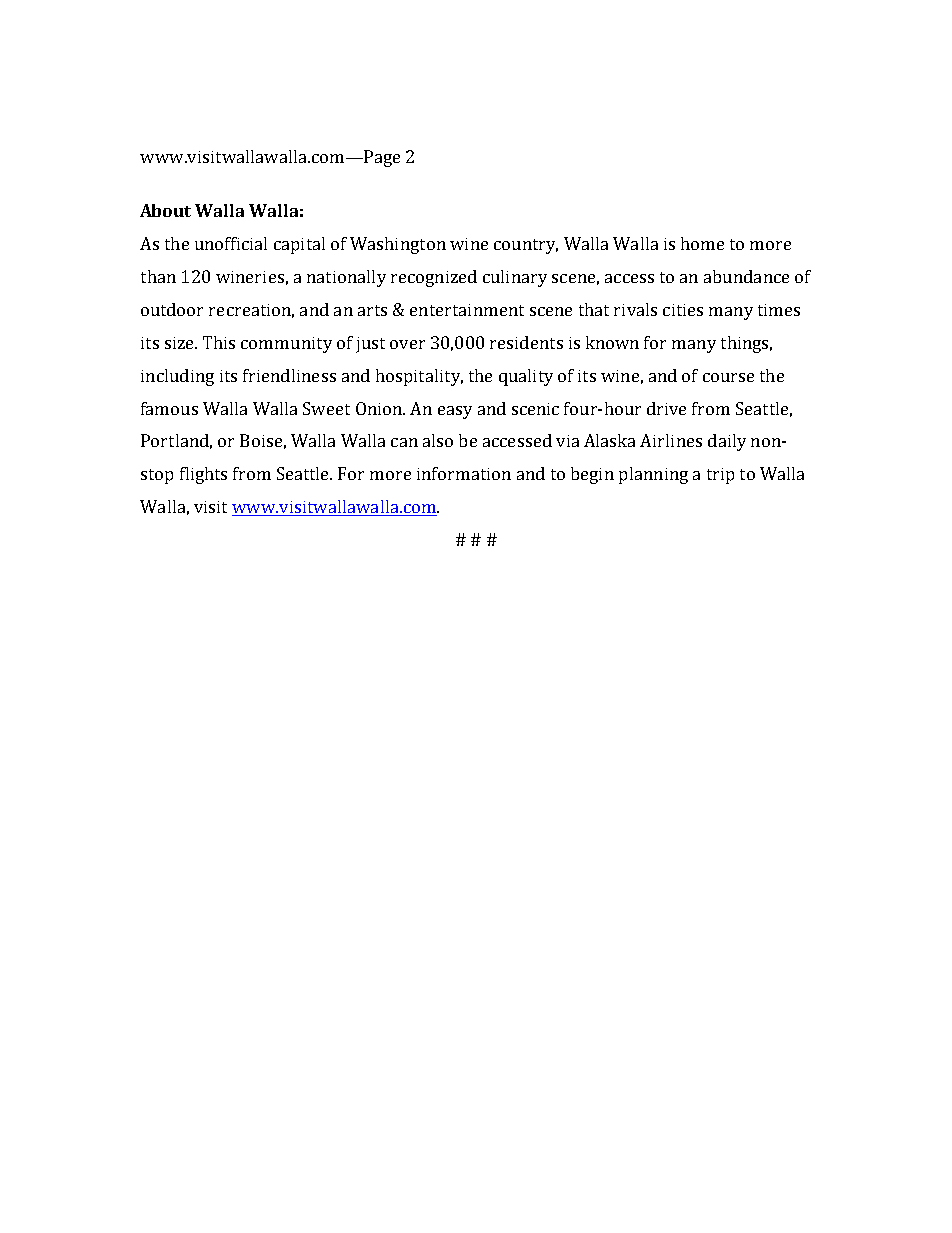 This screenshot has height=1233, width=952. Describe the element at coordinates (666, 408) in the screenshot. I see `drive` at that location.
